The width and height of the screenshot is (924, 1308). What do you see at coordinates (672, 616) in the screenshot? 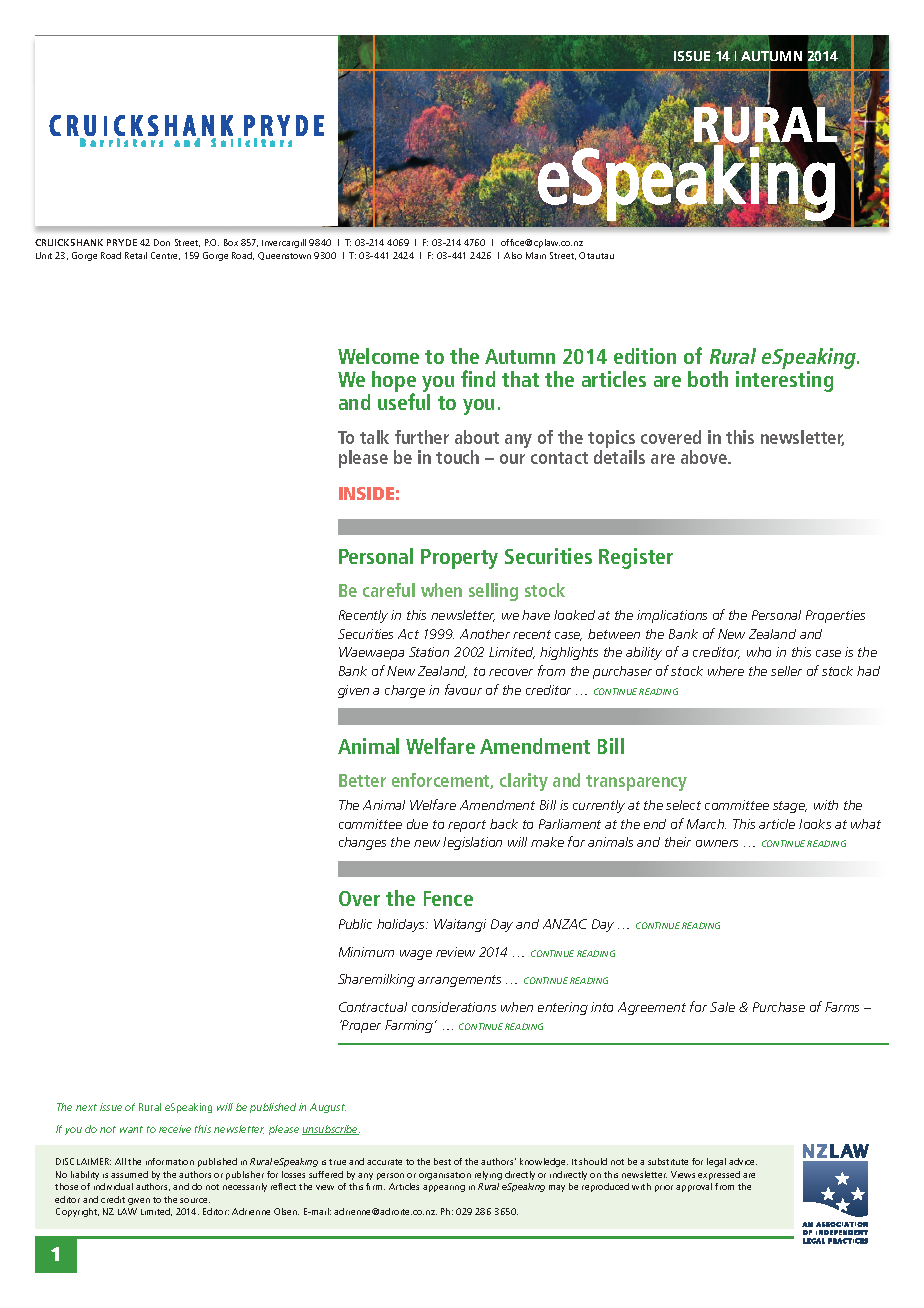
I see `implications` at bounding box center [672, 616].
